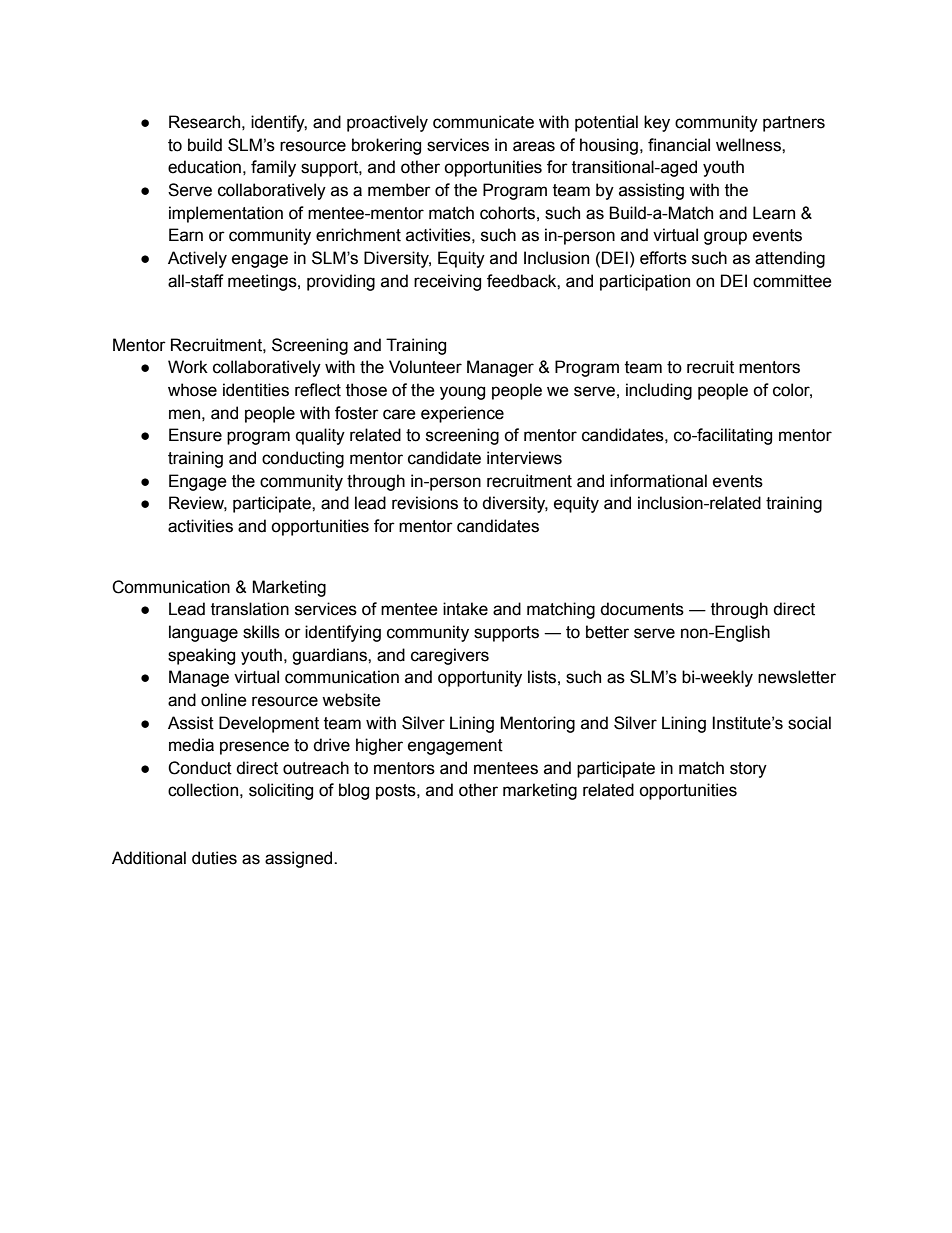 The height and width of the image is (1233, 952). Describe the element at coordinates (256, 390) in the image. I see `identities` at that location.
